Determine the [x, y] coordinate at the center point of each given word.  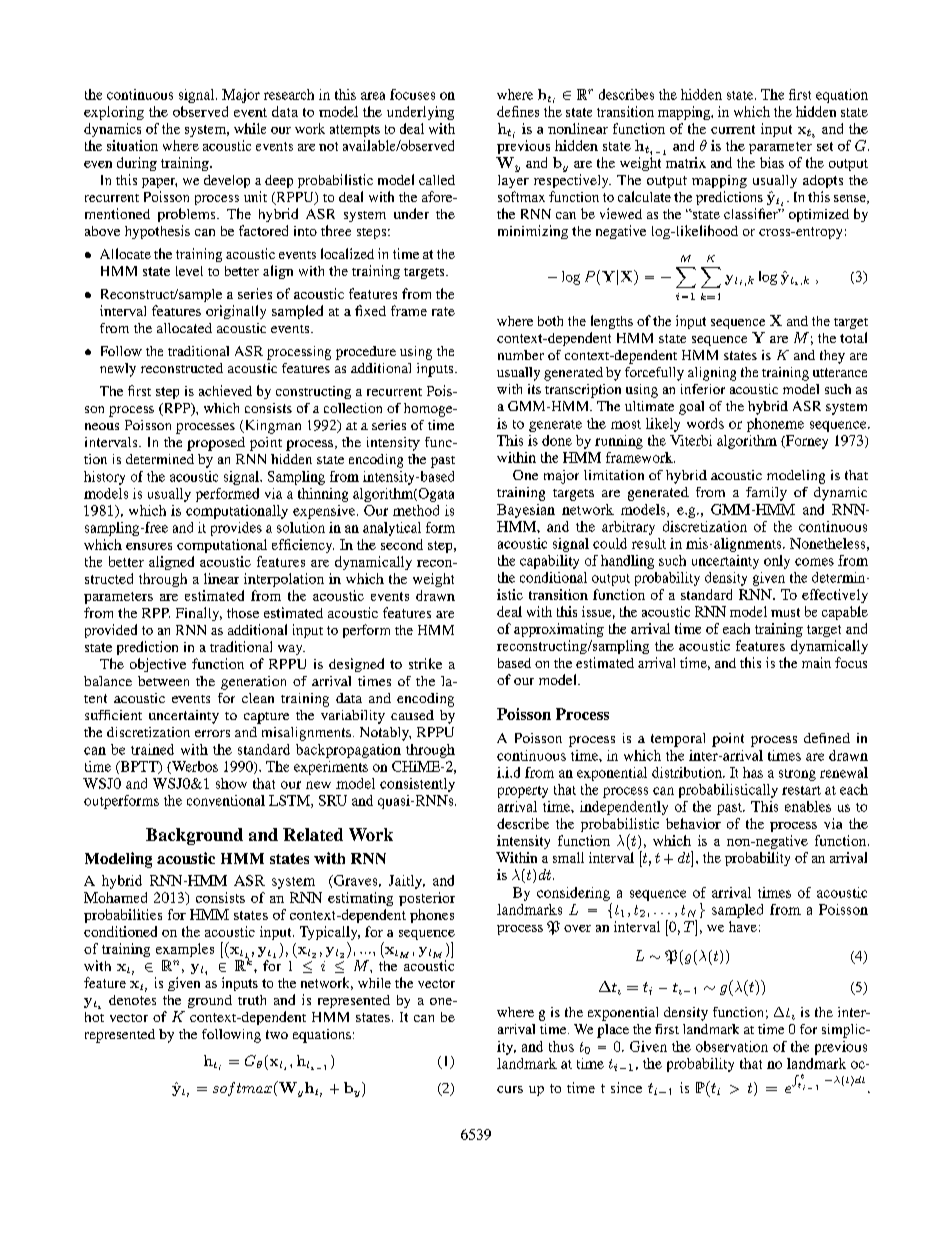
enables [808, 806]
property [523, 792]
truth [252, 1000]
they [832, 357]
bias [772, 162]
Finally [199, 614]
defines [518, 111]
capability [549, 562]
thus [561, 1046]
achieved [225, 390]
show [231, 783]
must [785, 612]
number [521, 355]
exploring [114, 113]
